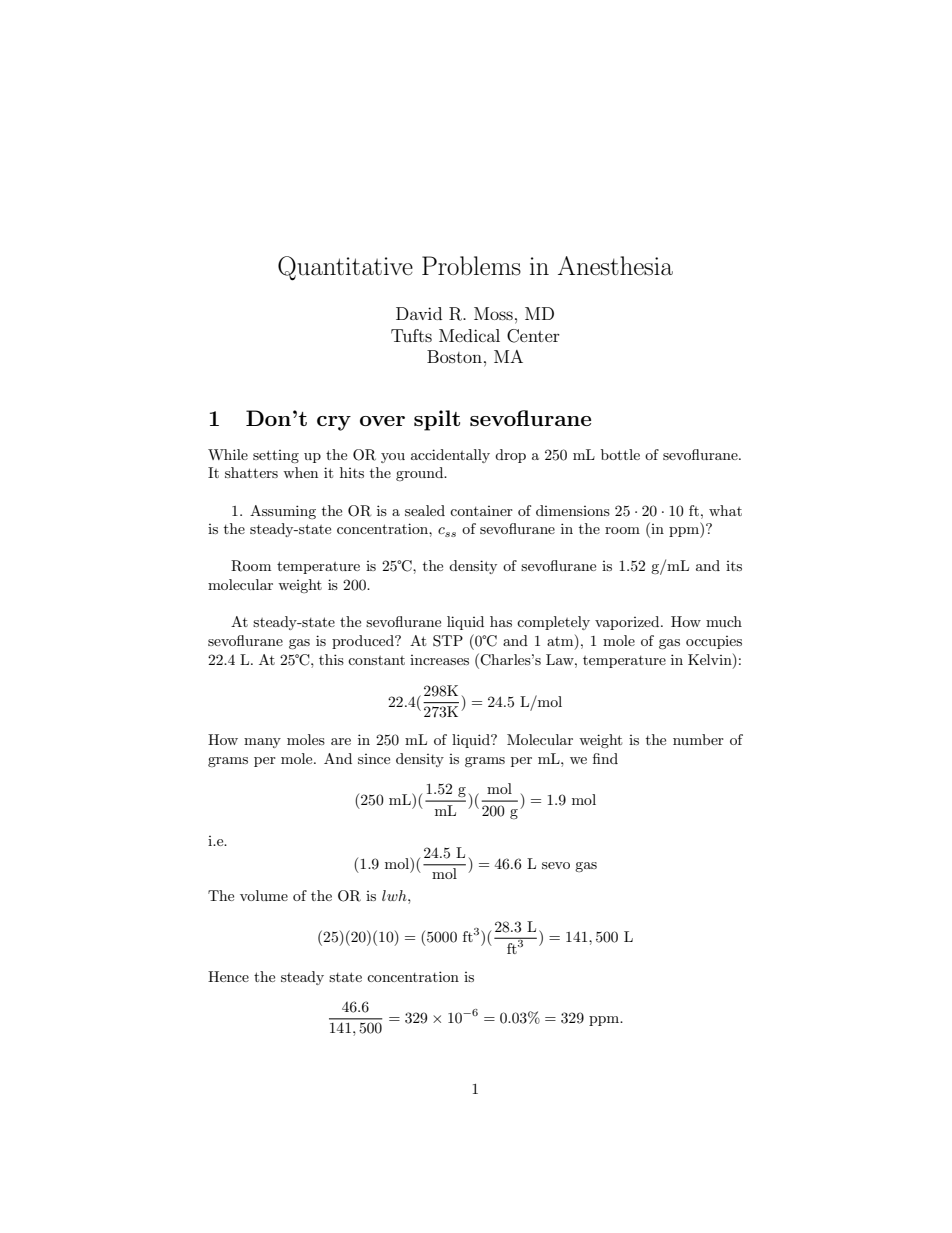  I want to click on Quantitative, so click(345, 268).
